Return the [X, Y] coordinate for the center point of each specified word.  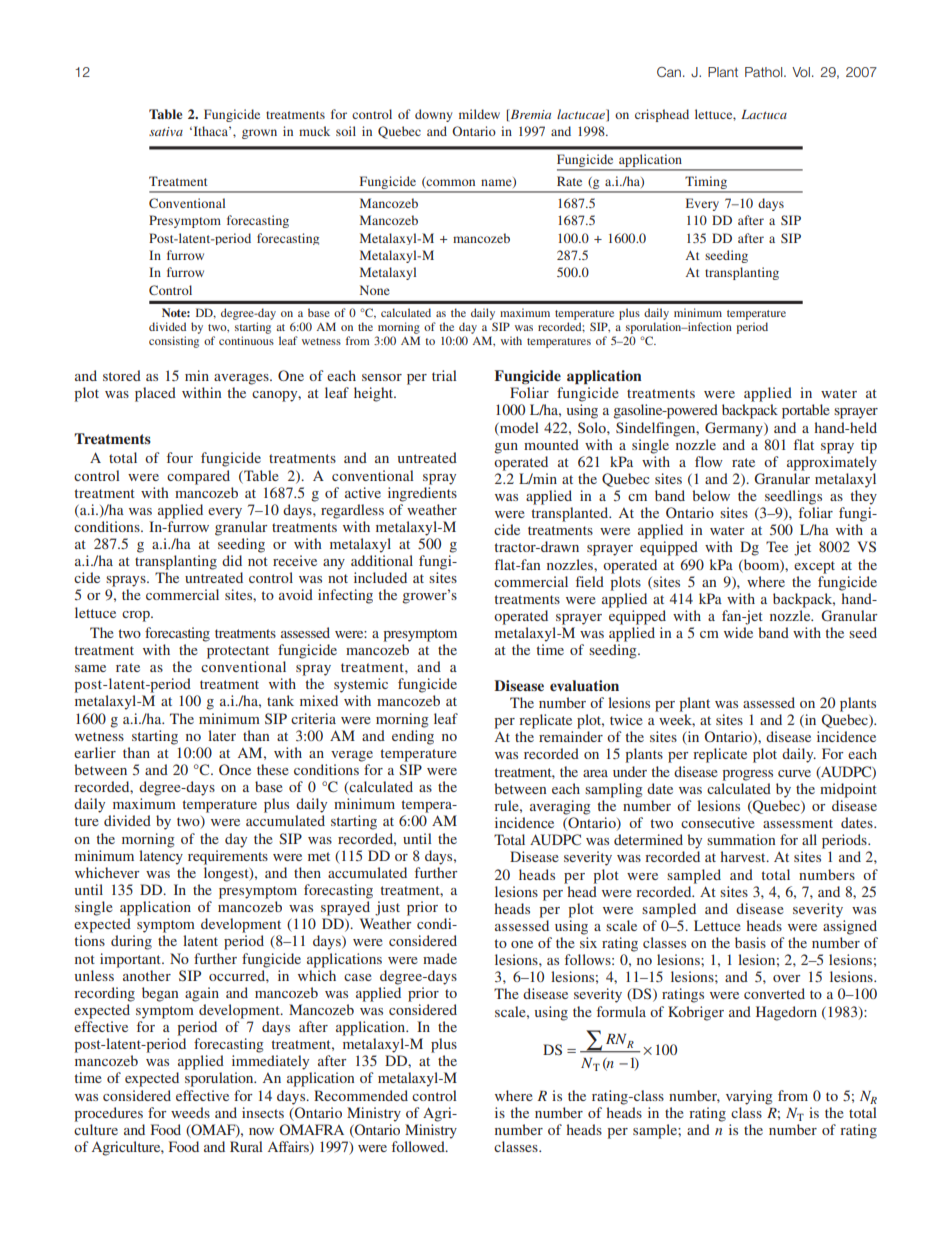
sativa [166, 131]
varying [749, 1097]
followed [419, 1146]
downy [433, 115]
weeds [190, 1112]
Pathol [765, 72]
